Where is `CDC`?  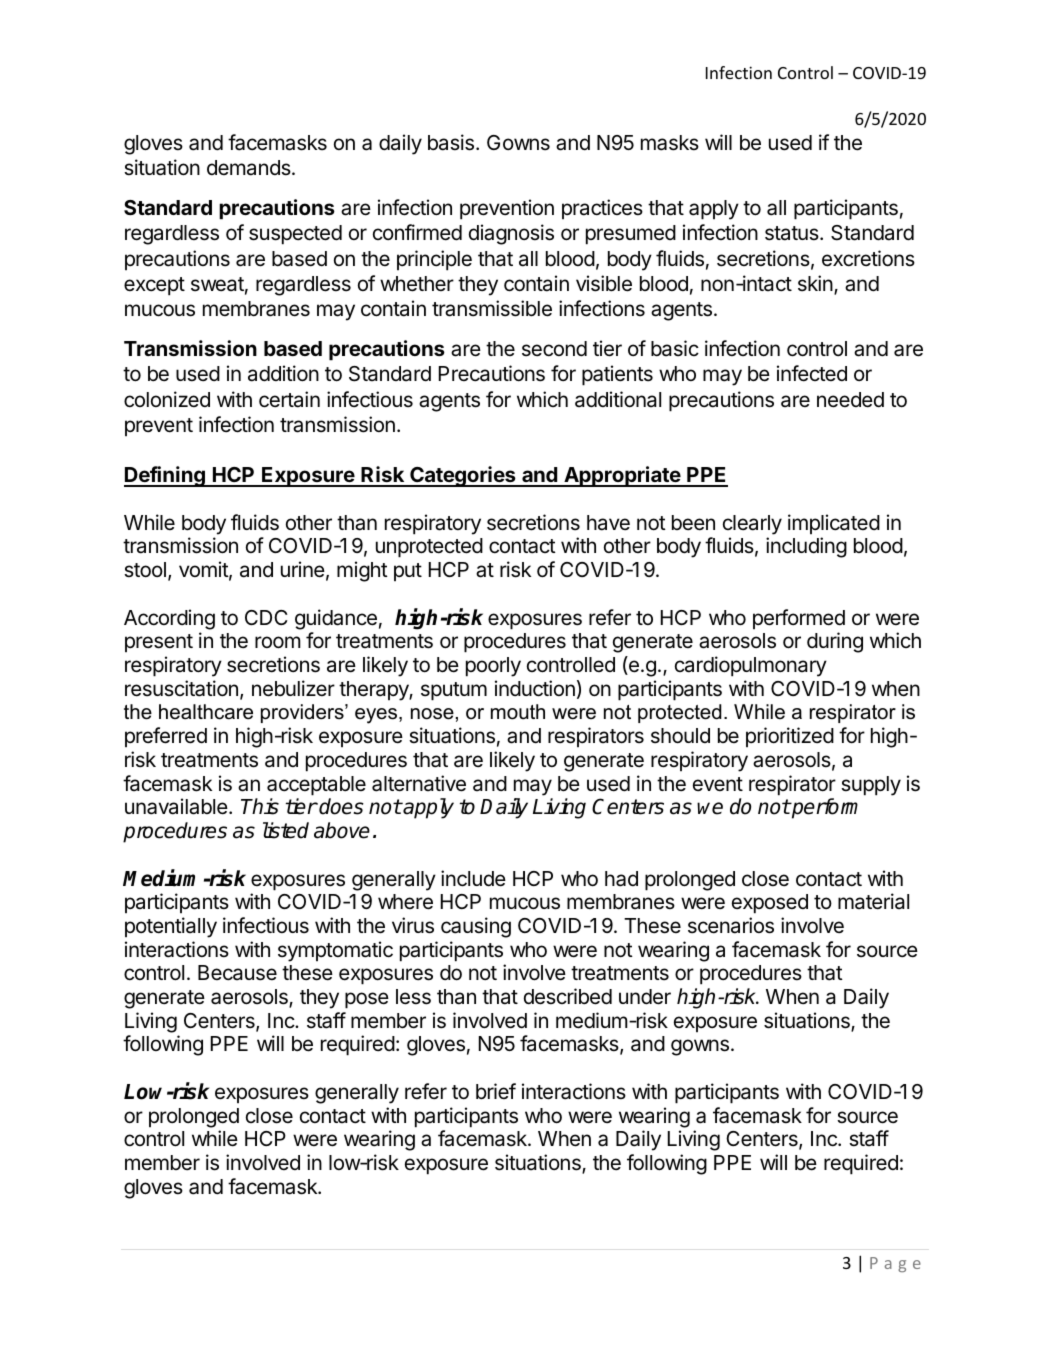 CDC is located at coordinates (266, 617).
